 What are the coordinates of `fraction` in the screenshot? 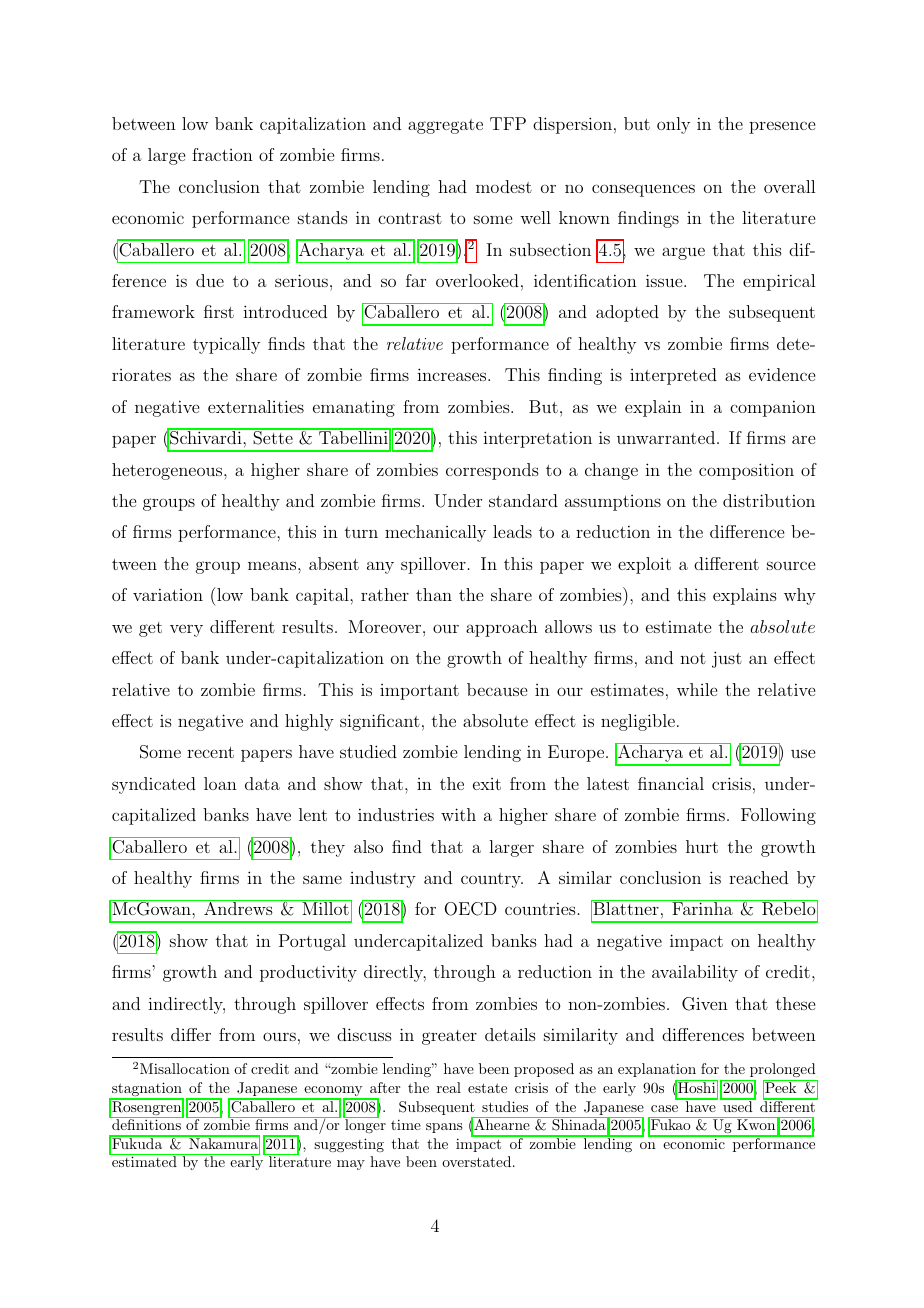 It's located at (222, 154).
